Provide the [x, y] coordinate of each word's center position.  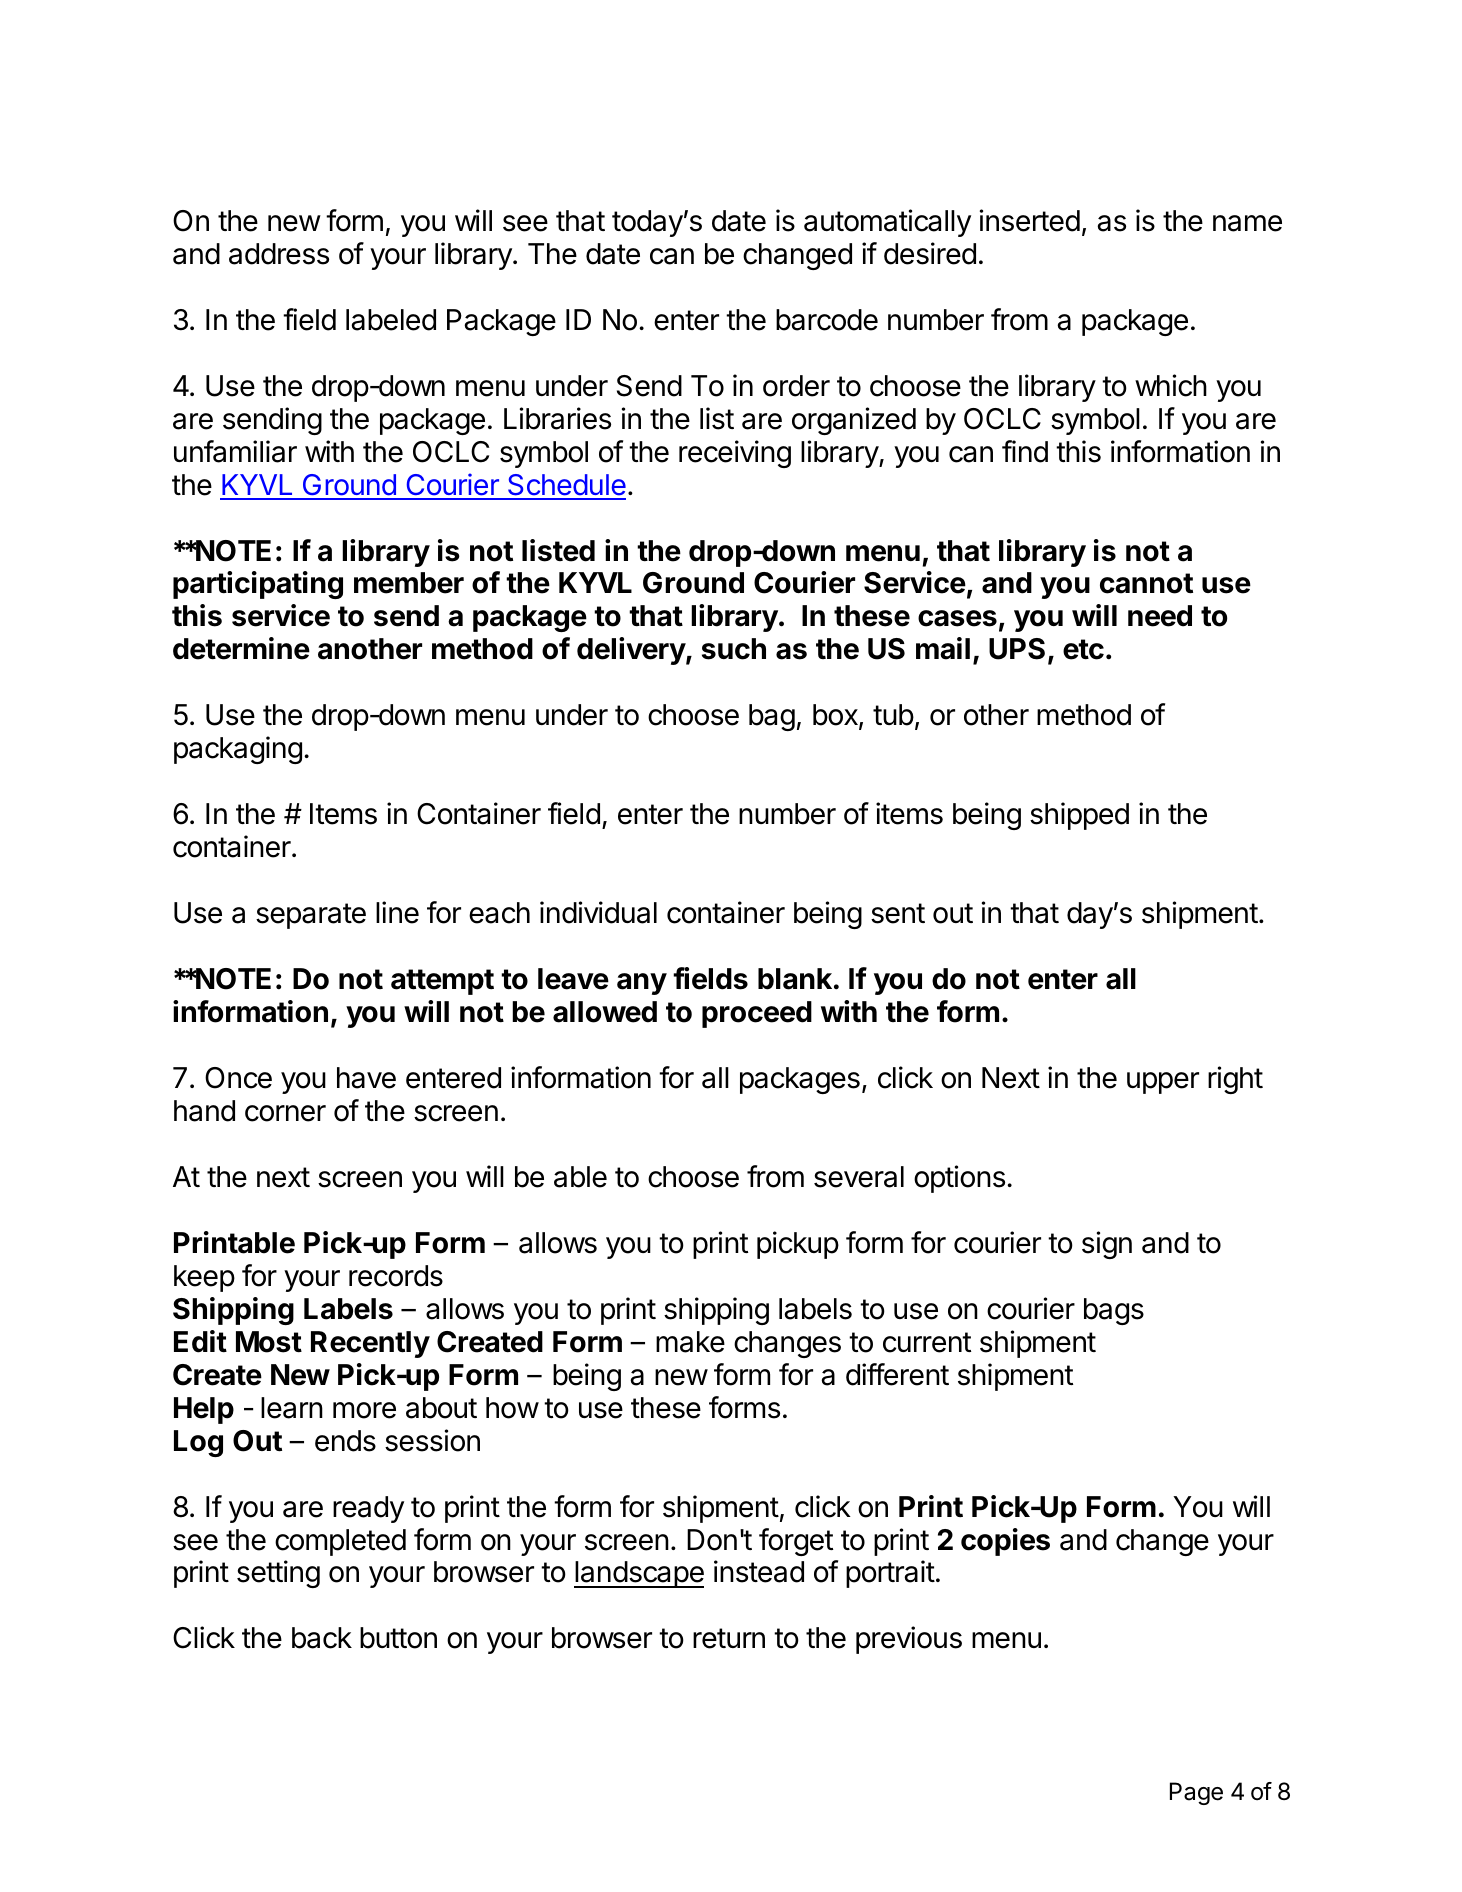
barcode [827, 320]
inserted [1030, 220]
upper [1163, 1083]
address [279, 254]
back [322, 1638]
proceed [757, 1014]
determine [241, 648]
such [734, 649]
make [690, 1342]
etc [1083, 649]
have [366, 1078]
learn [292, 1408]
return [729, 1638]
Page [1196, 1793]
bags [1114, 1311]
